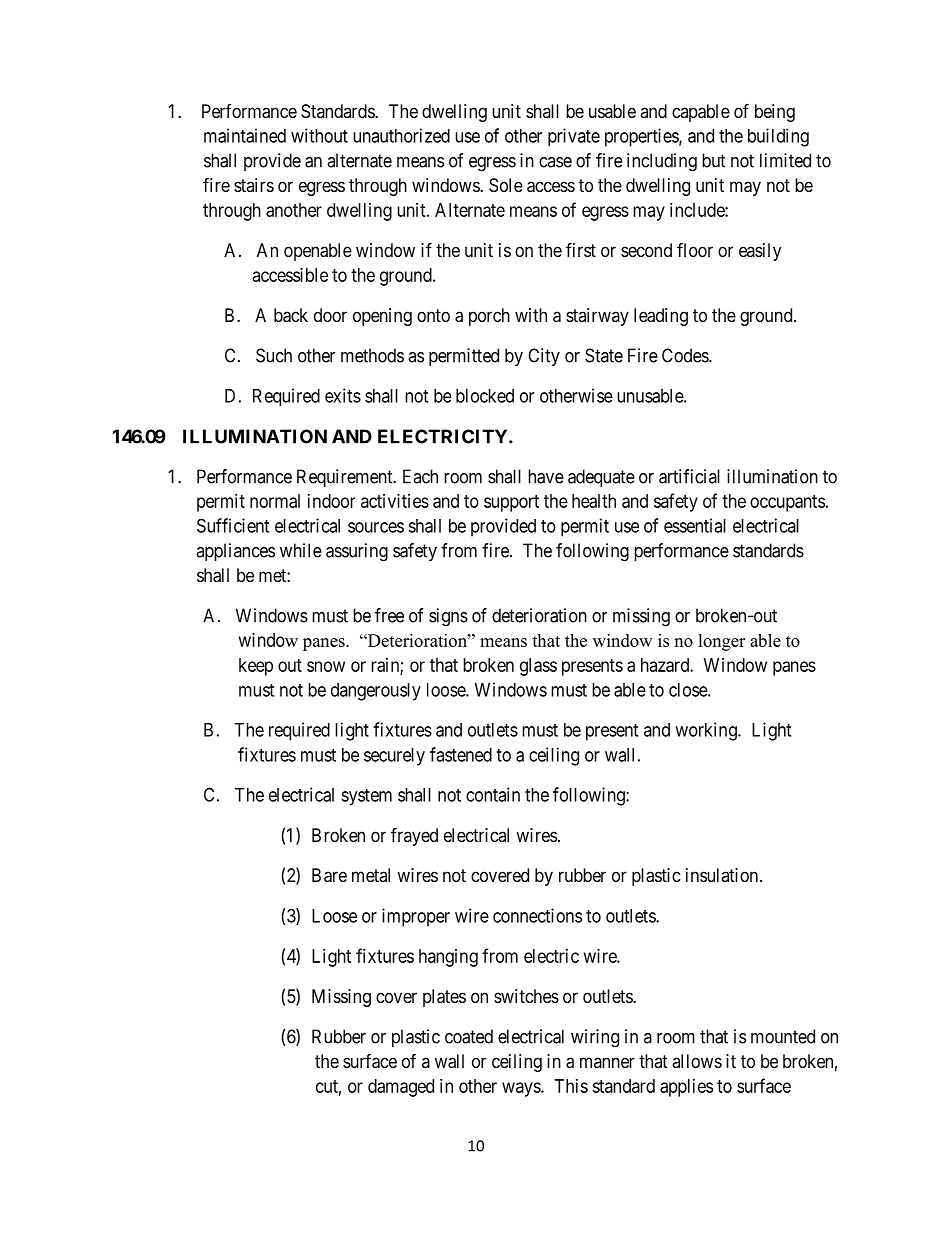 This page has width=952, height=1233. Describe the element at coordinates (448, 617) in the page. I see `signs` at that location.
